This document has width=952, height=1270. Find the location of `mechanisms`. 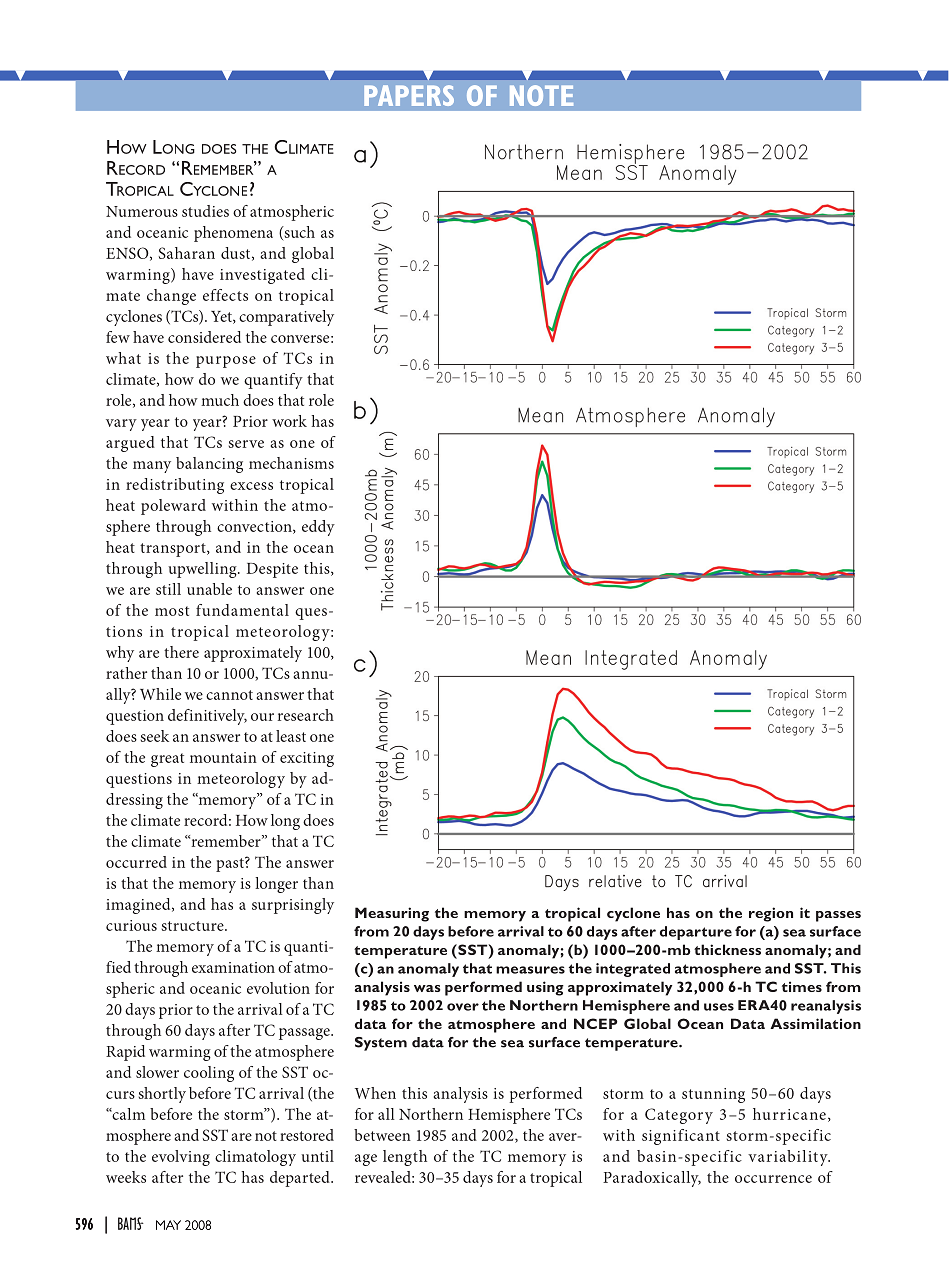

mechanisms is located at coordinates (291, 463).
